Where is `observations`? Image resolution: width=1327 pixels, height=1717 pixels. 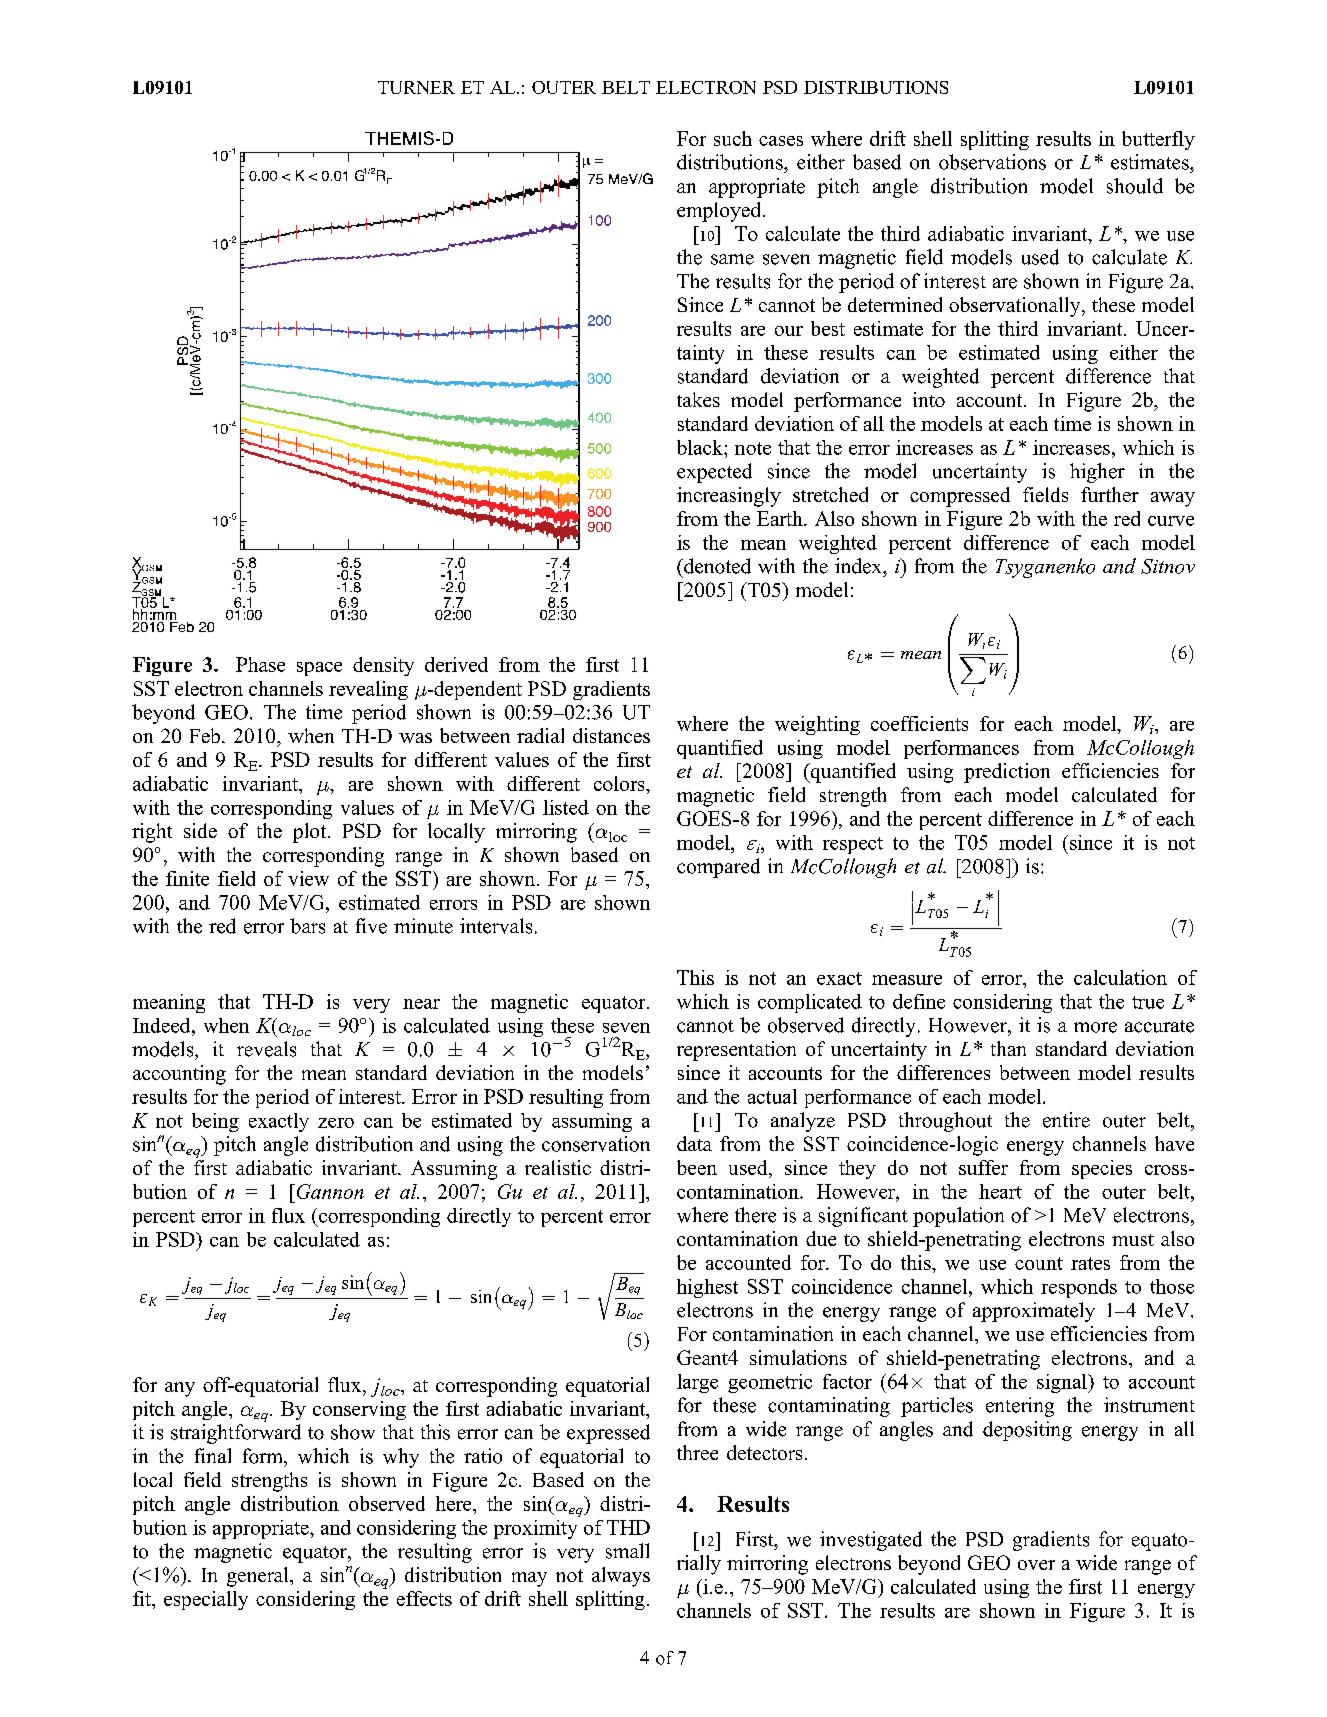
observations is located at coordinates (992, 162).
